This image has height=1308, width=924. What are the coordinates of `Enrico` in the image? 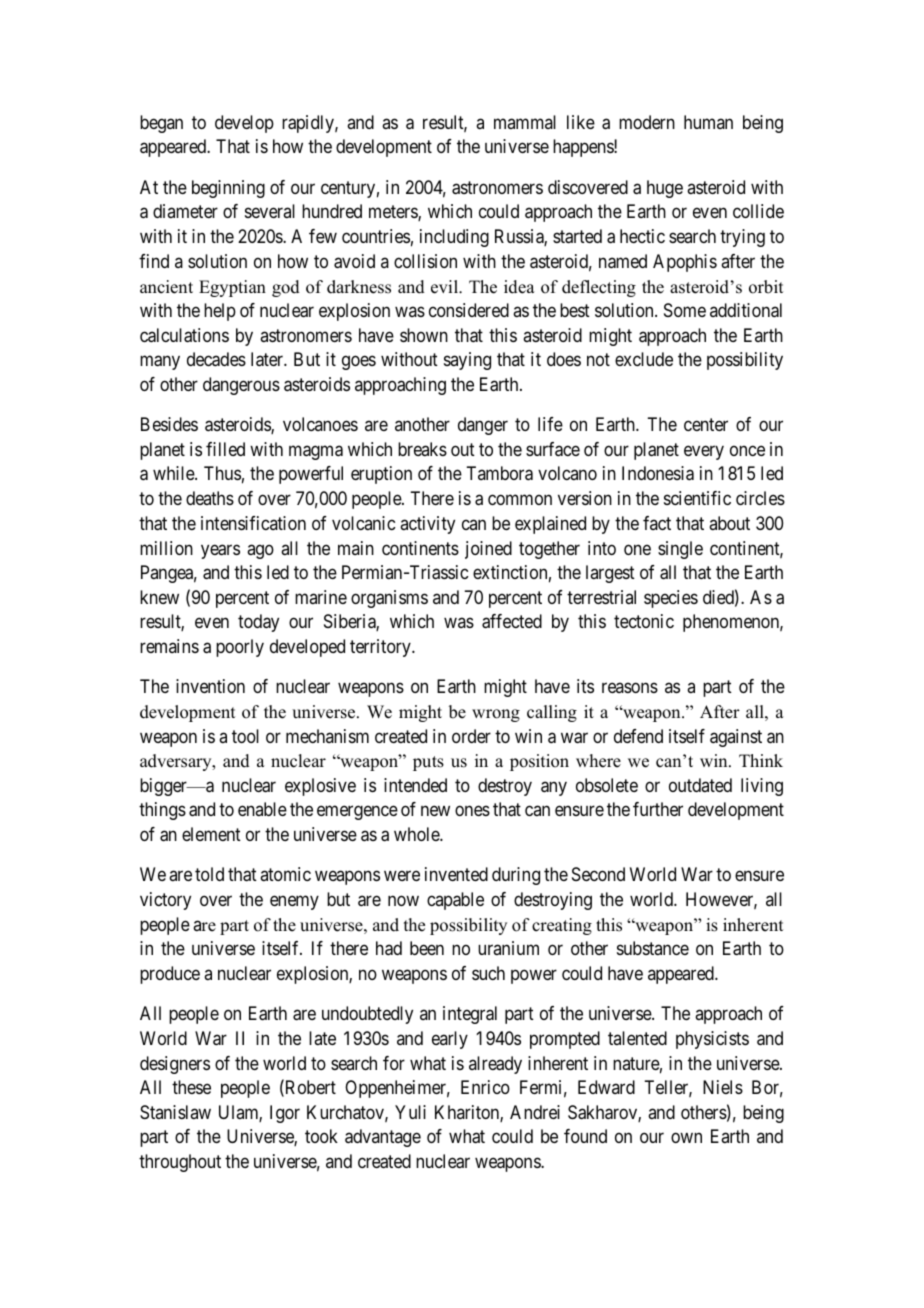 It's located at (485, 1087).
